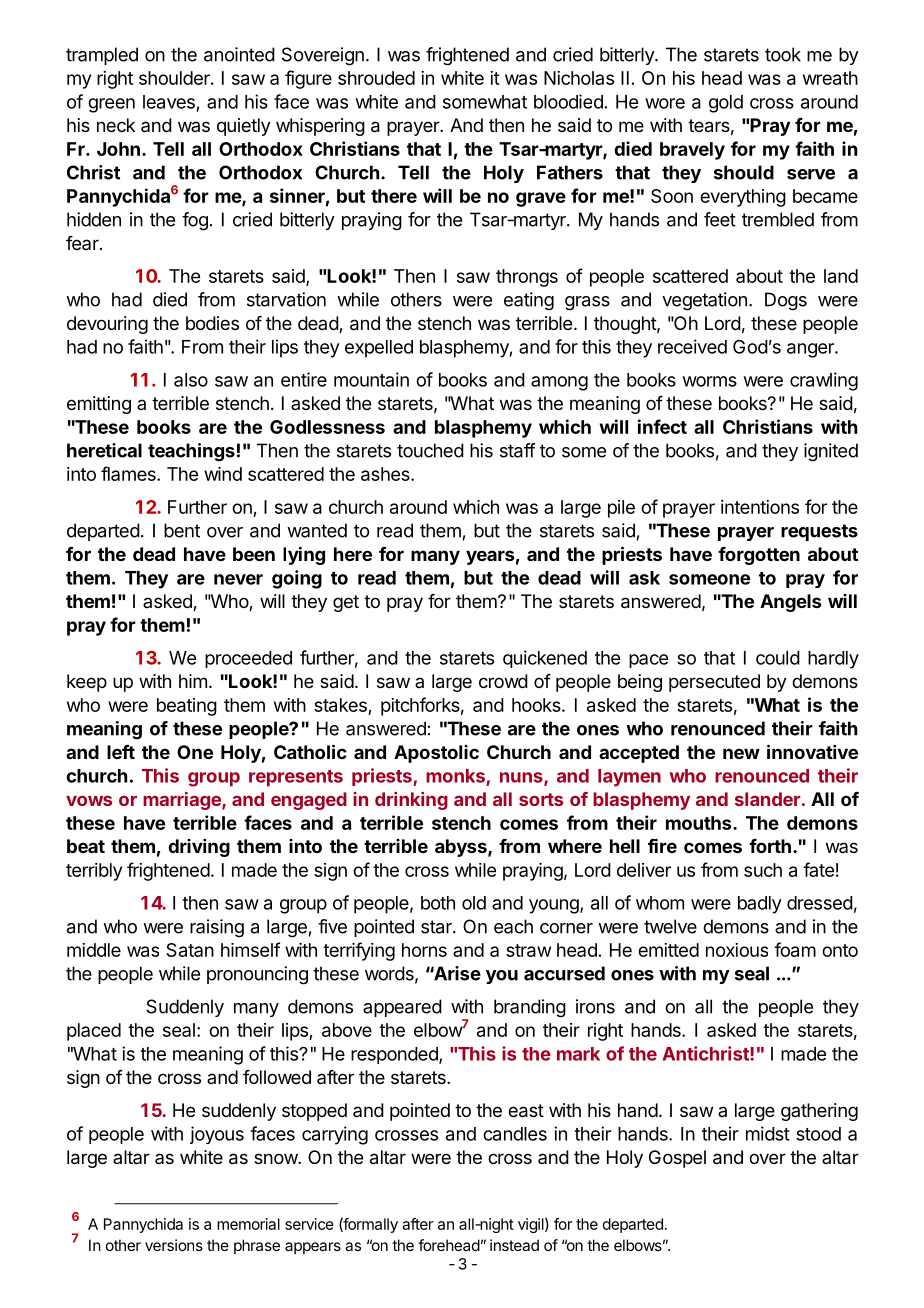 This screenshot has width=924, height=1308. Describe the element at coordinates (199, 848) in the screenshot. I see `driving` at that location.
